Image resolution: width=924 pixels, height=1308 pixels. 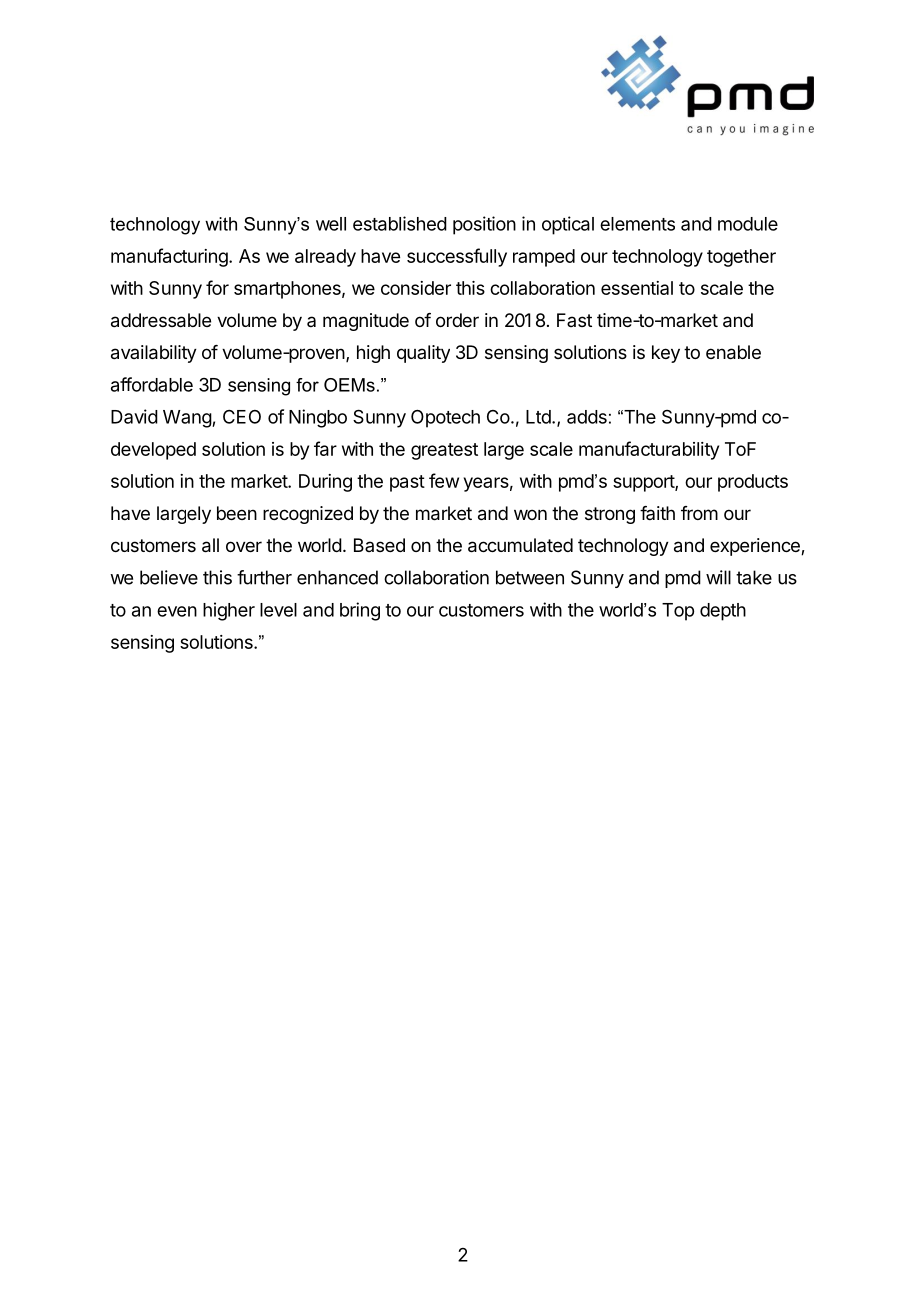 What do you see at coordinates (188, 419) in the screenshot?
I see `Wang` at bounding box center [188, 419].
